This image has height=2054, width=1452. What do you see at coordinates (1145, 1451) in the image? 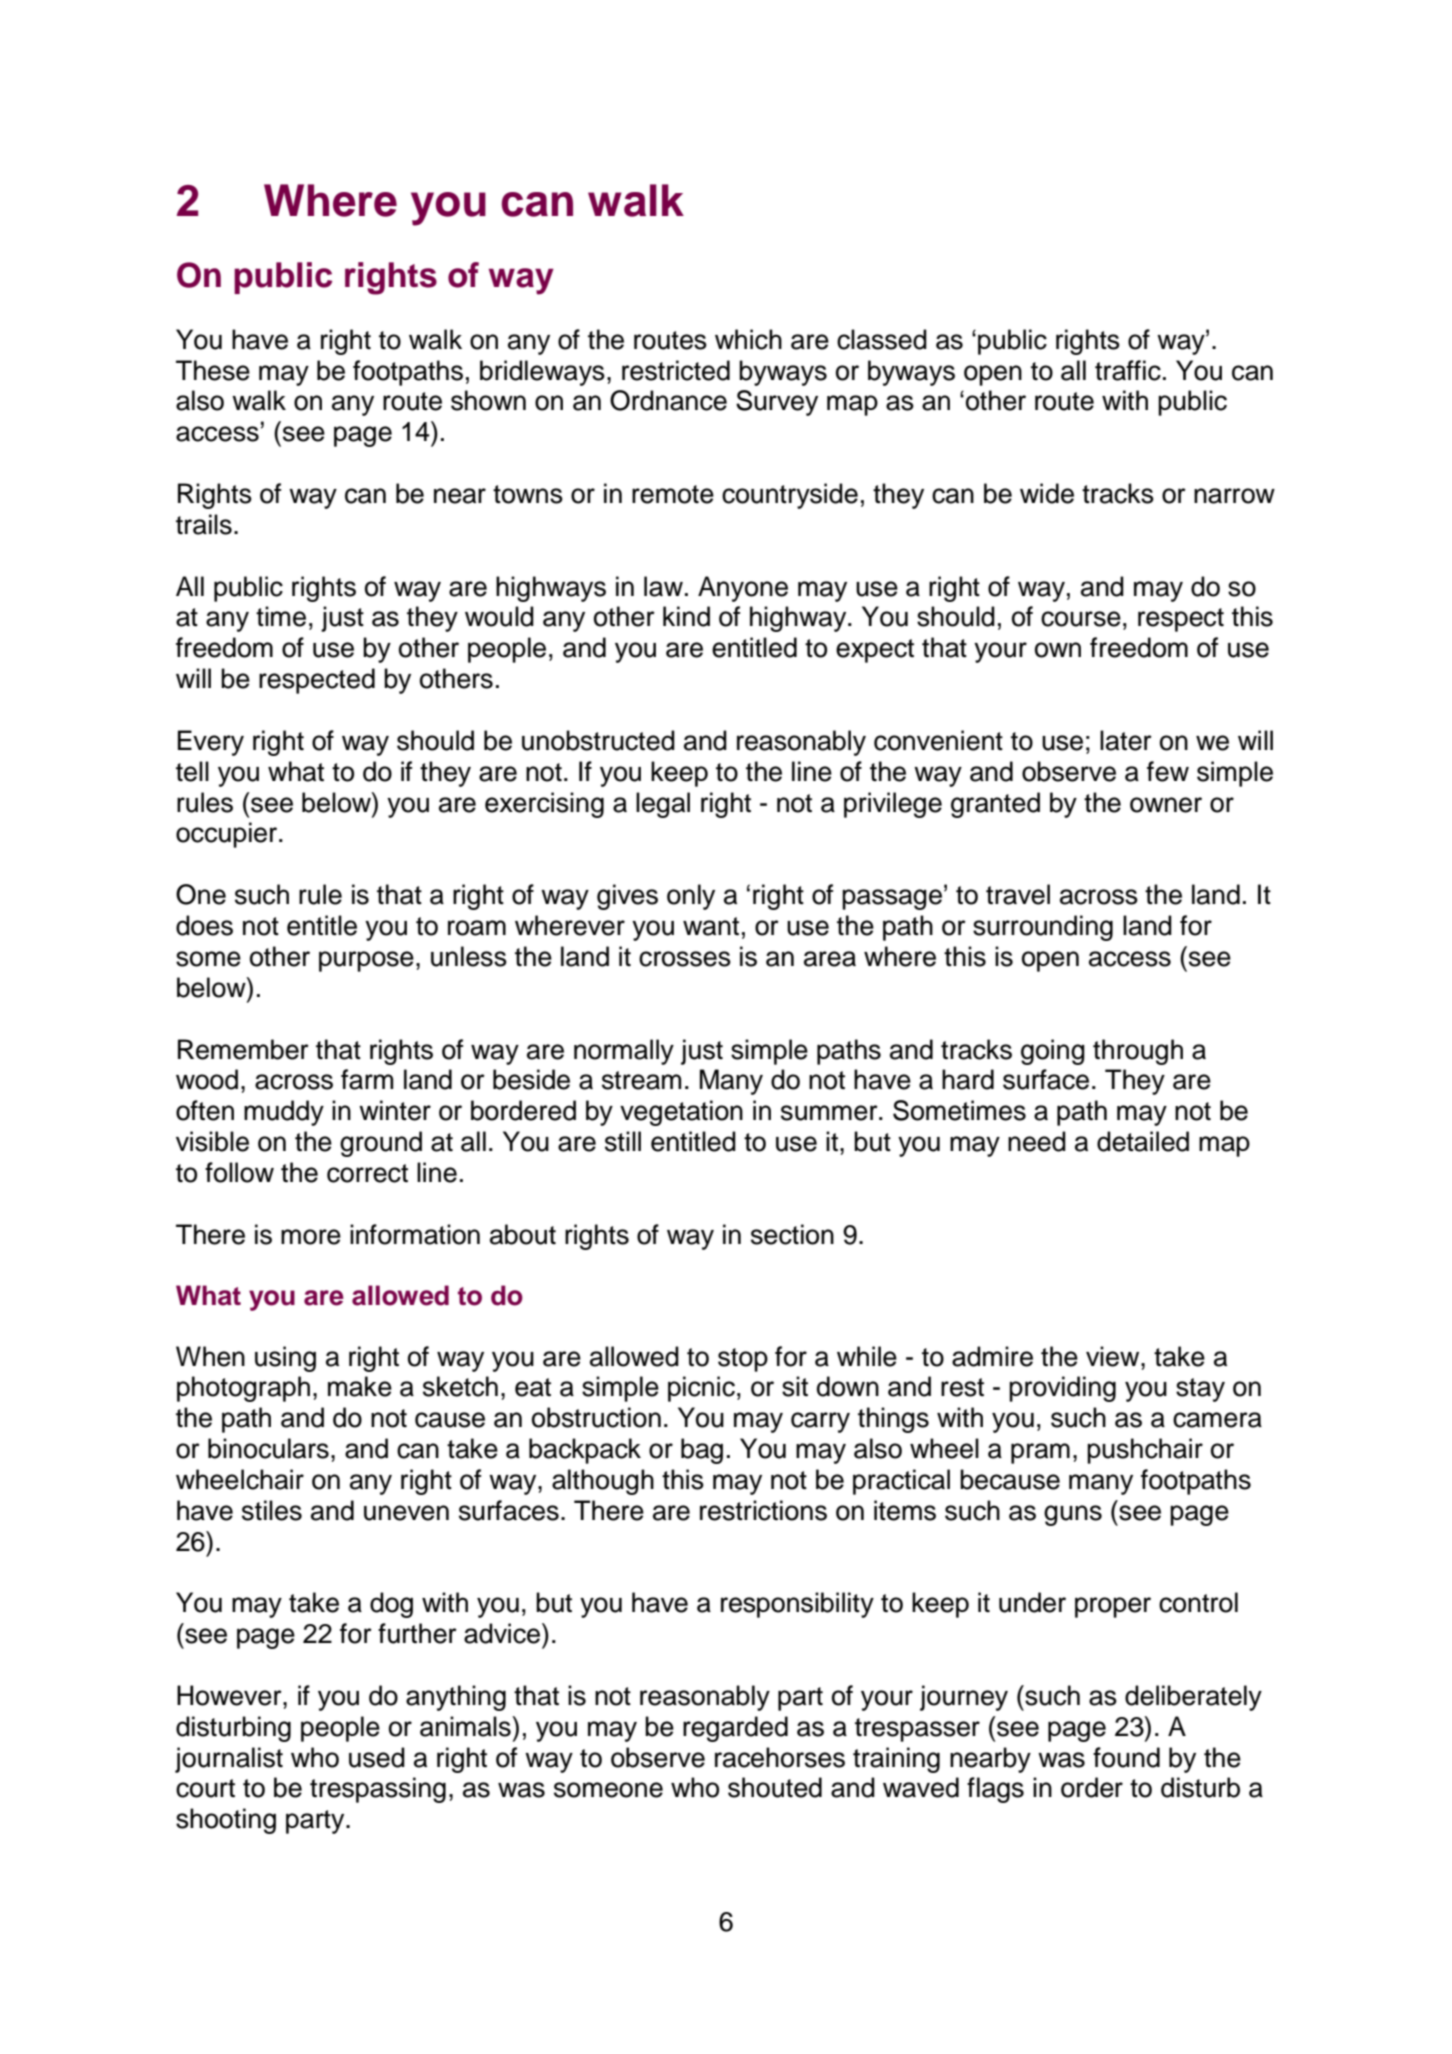
I see `pushchair` at bounding box center [1145, 1451].
